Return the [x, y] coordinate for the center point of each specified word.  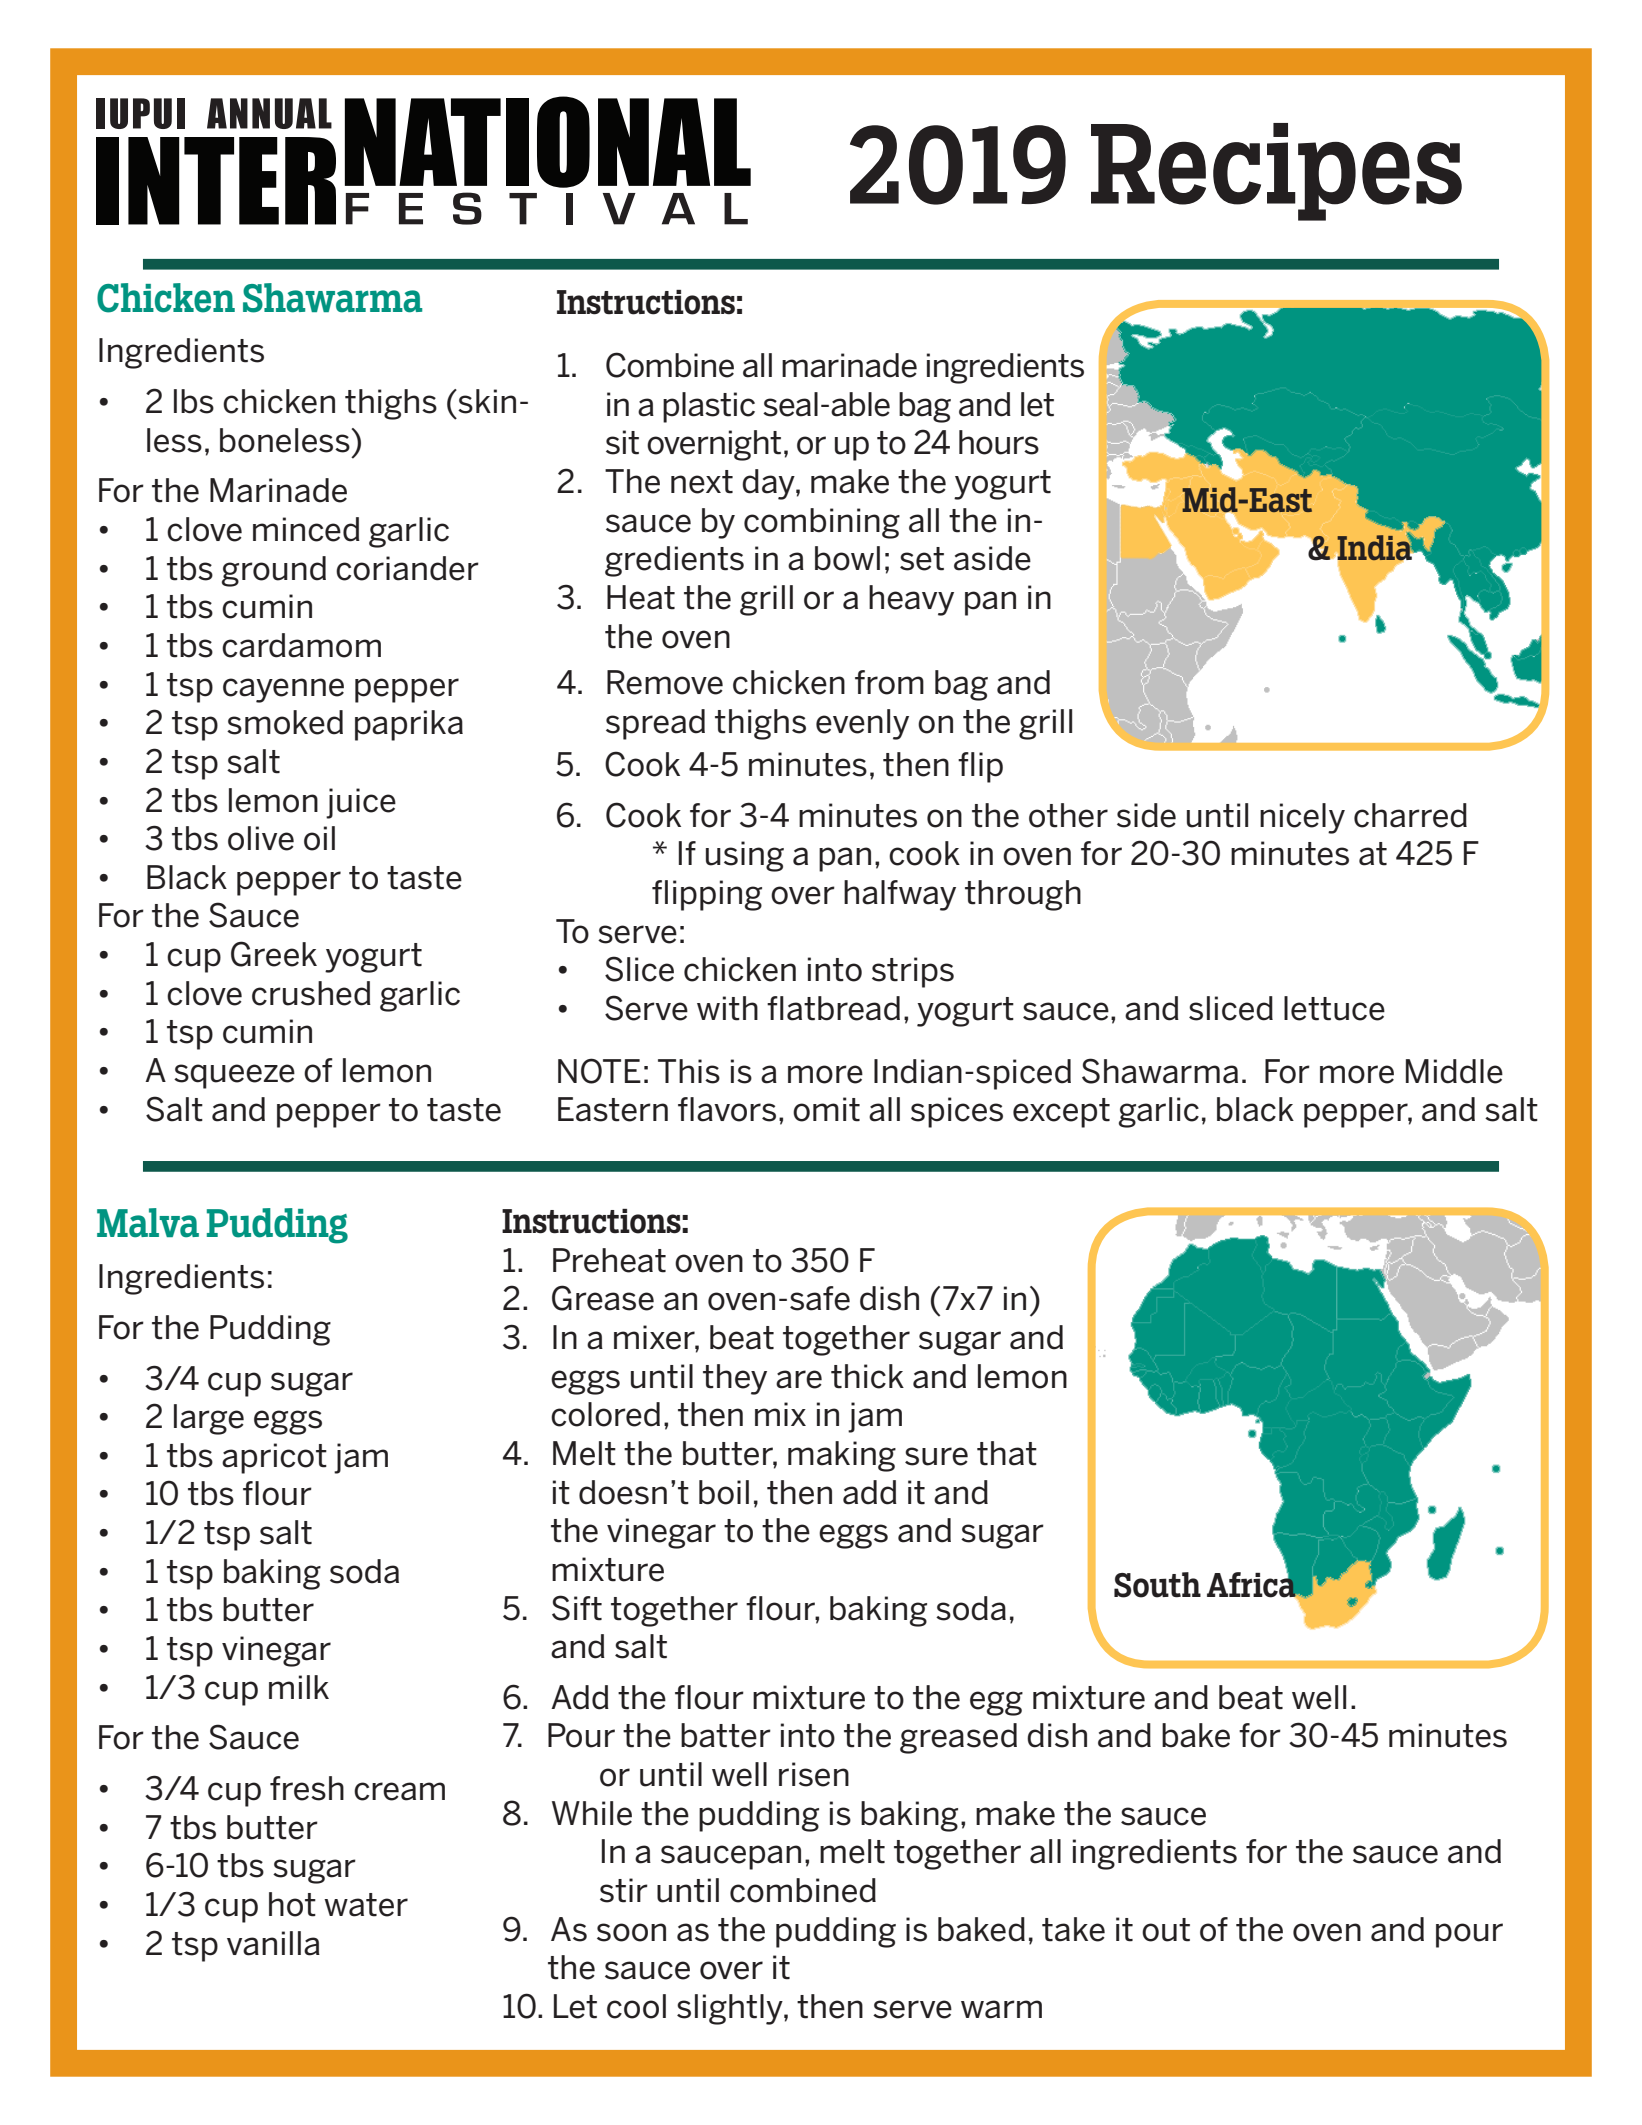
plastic [709, 407]
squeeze [234, 1076]
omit [826, 1109]
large [209, 1419]
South [1157, 1585]
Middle [1454, 1071]
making [842, 1456]
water [366, 1905]
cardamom [301, 645]
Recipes [1276, 172]
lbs [194, 401]
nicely [1302, 818]
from [889, 682]
